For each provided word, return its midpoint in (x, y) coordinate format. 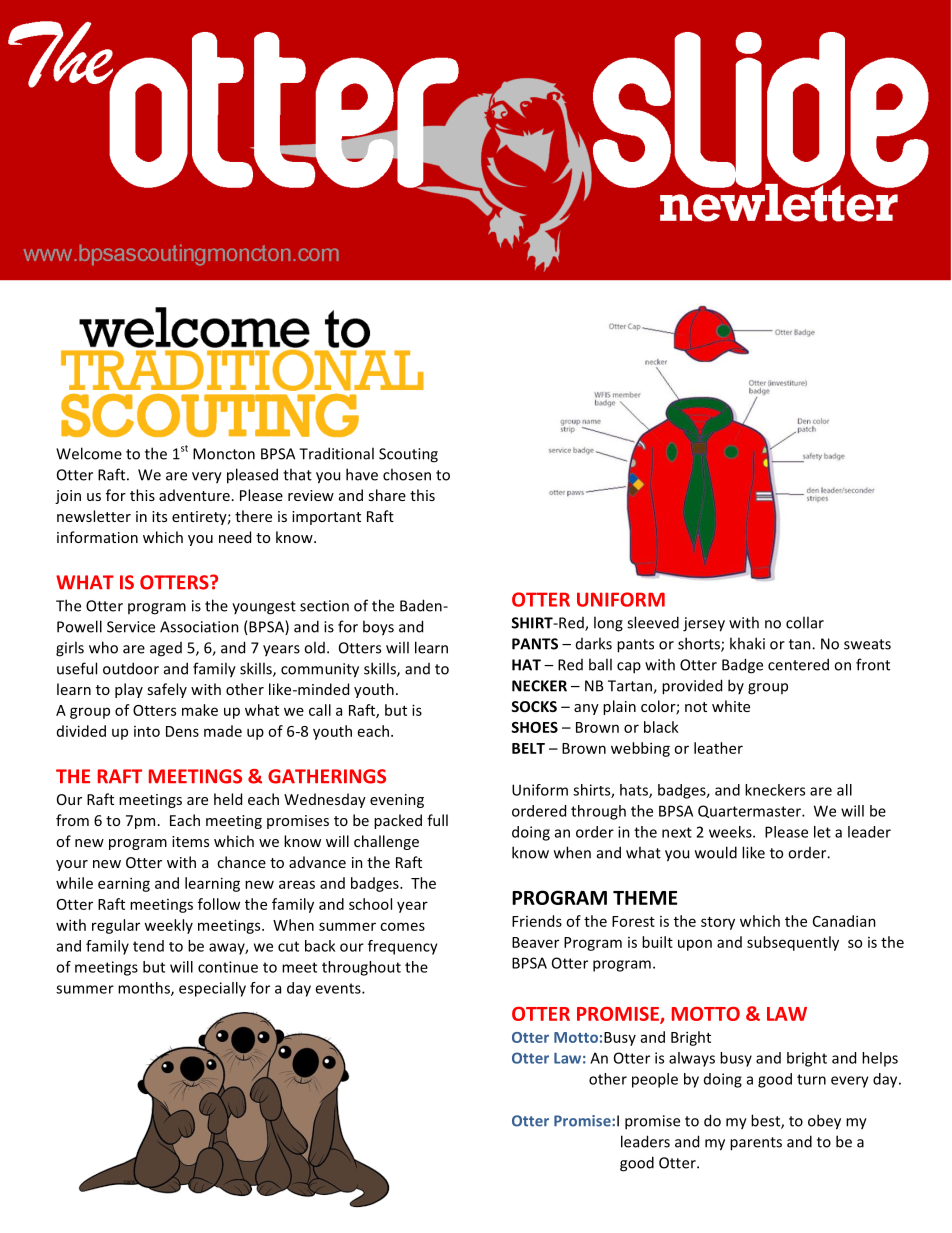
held (228, 799)
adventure (194, 495)
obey (824, 1122)
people (655, 1080)
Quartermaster (750, 811)
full (437, 820)
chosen (407, 474)
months (145, 989)
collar (805, 622)
